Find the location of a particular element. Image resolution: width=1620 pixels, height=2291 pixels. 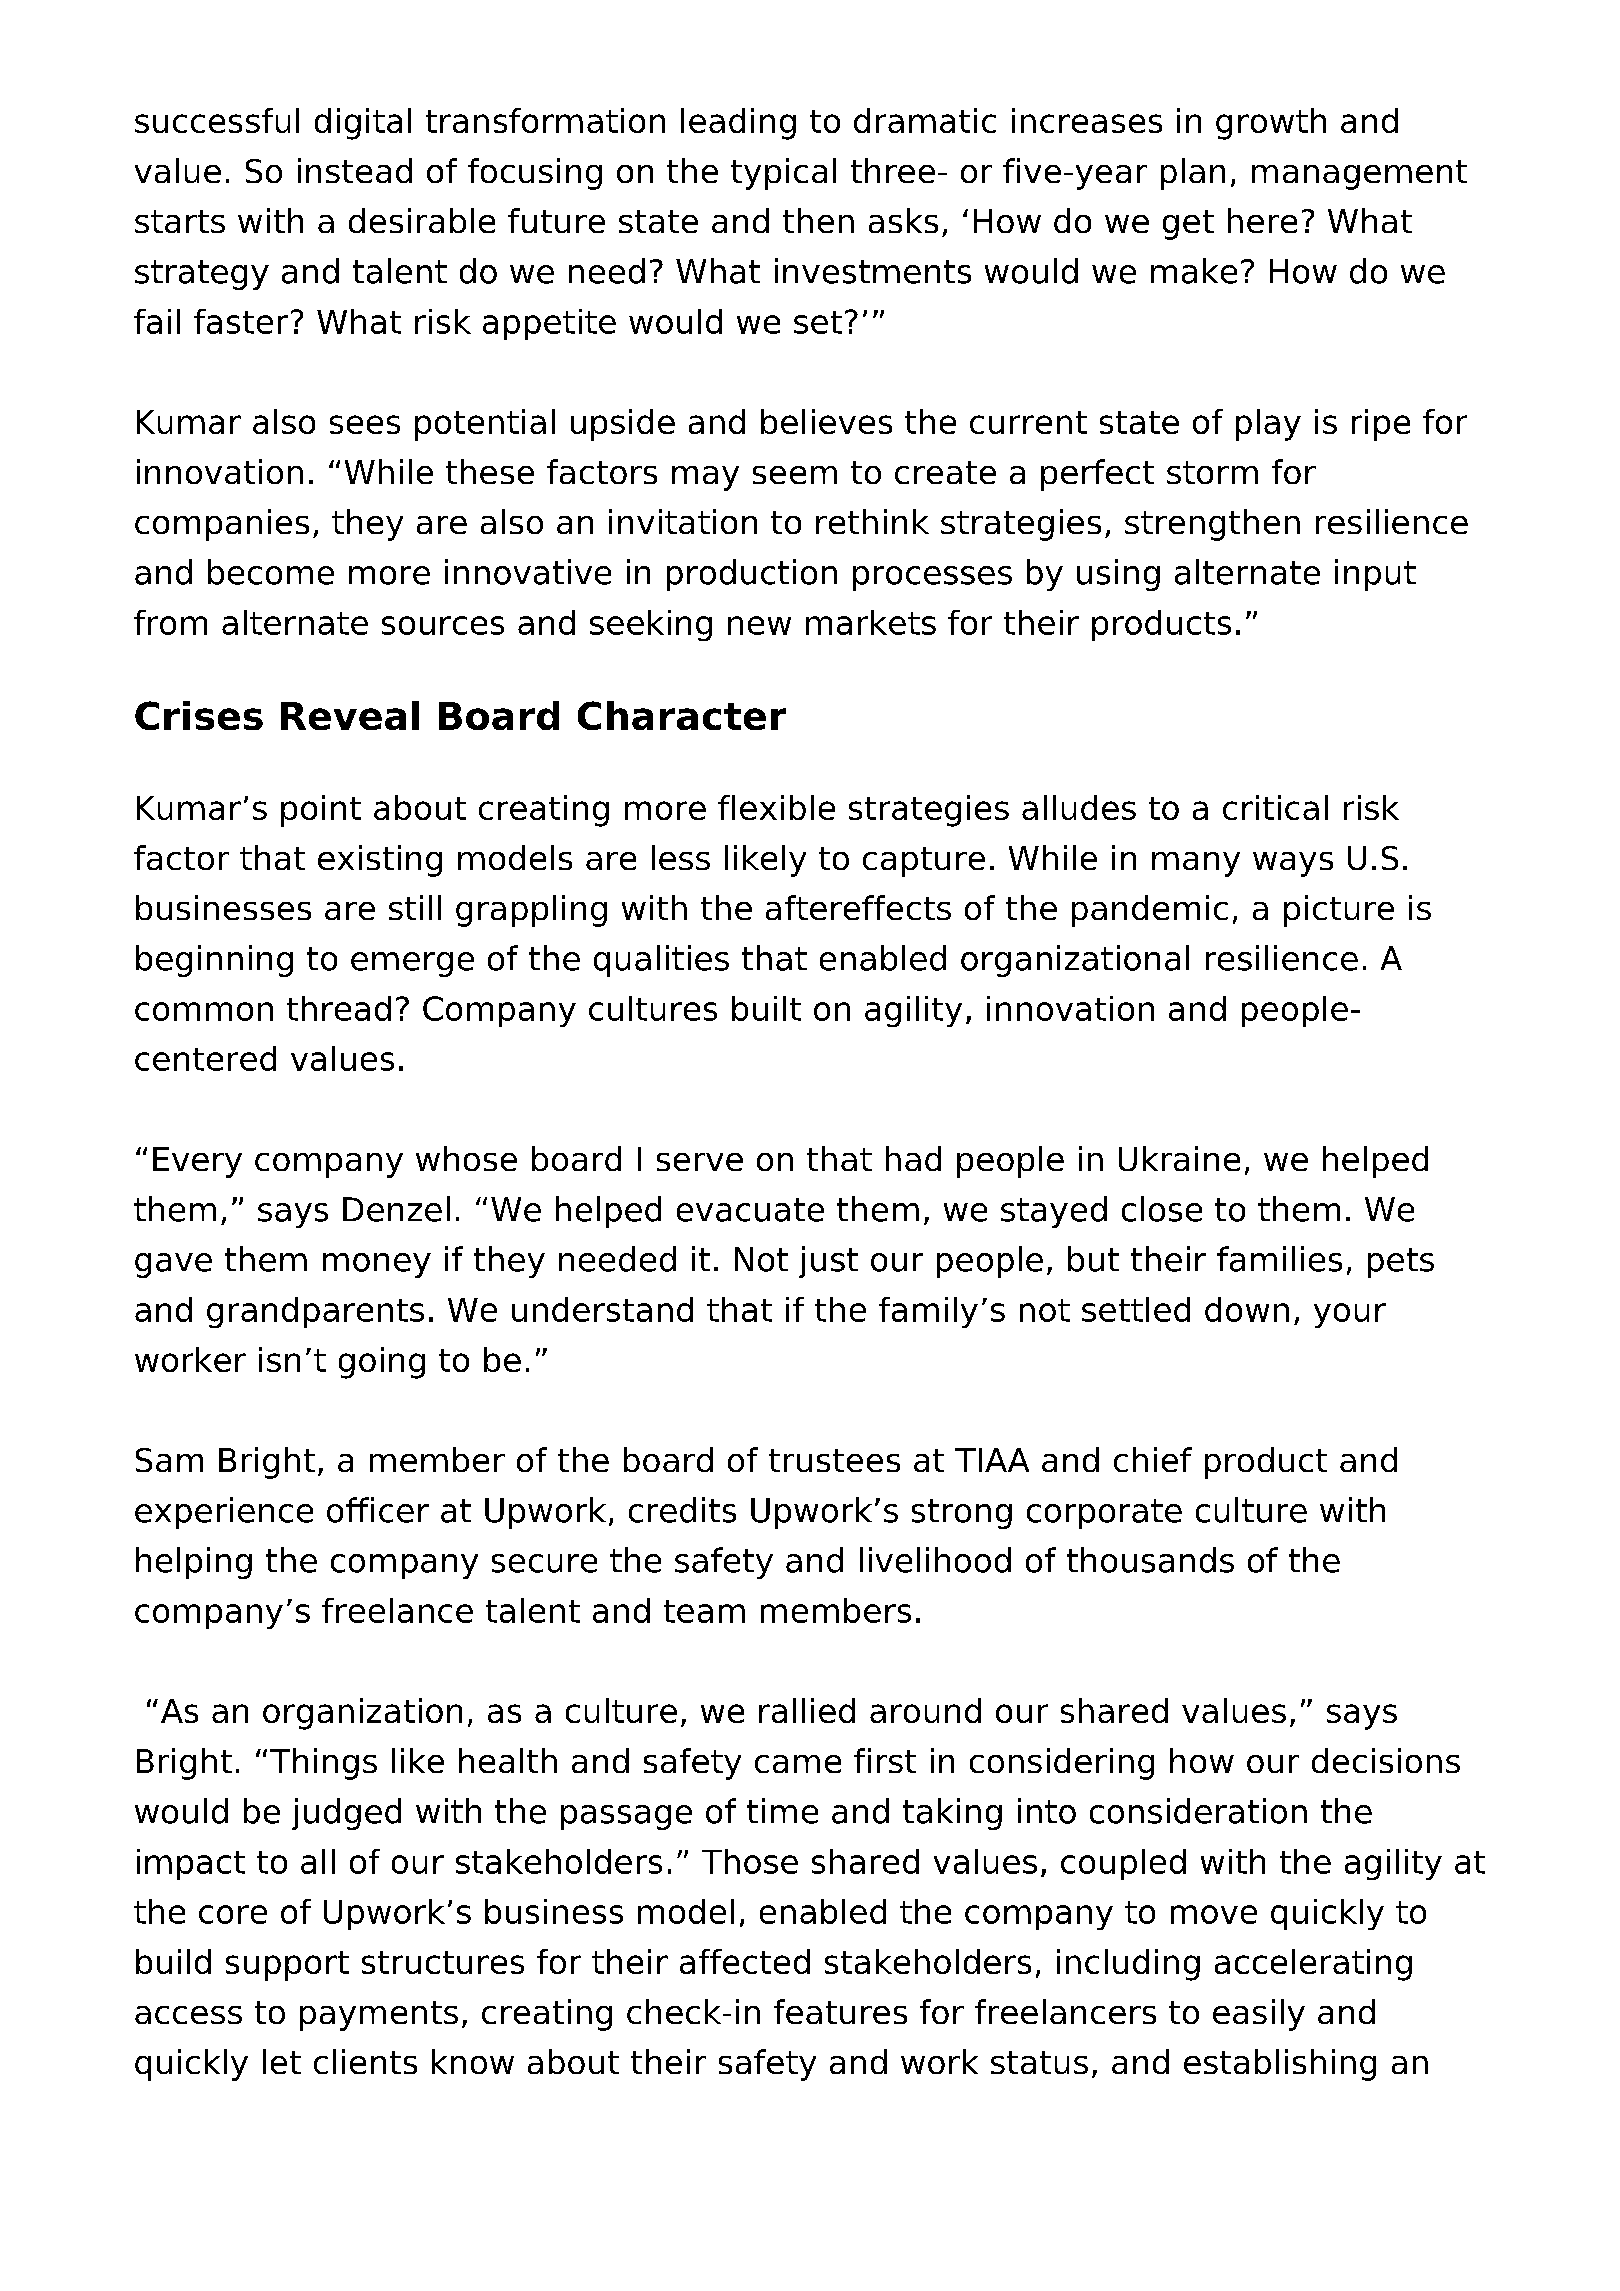

typical is located at coordinates (783, 174).
